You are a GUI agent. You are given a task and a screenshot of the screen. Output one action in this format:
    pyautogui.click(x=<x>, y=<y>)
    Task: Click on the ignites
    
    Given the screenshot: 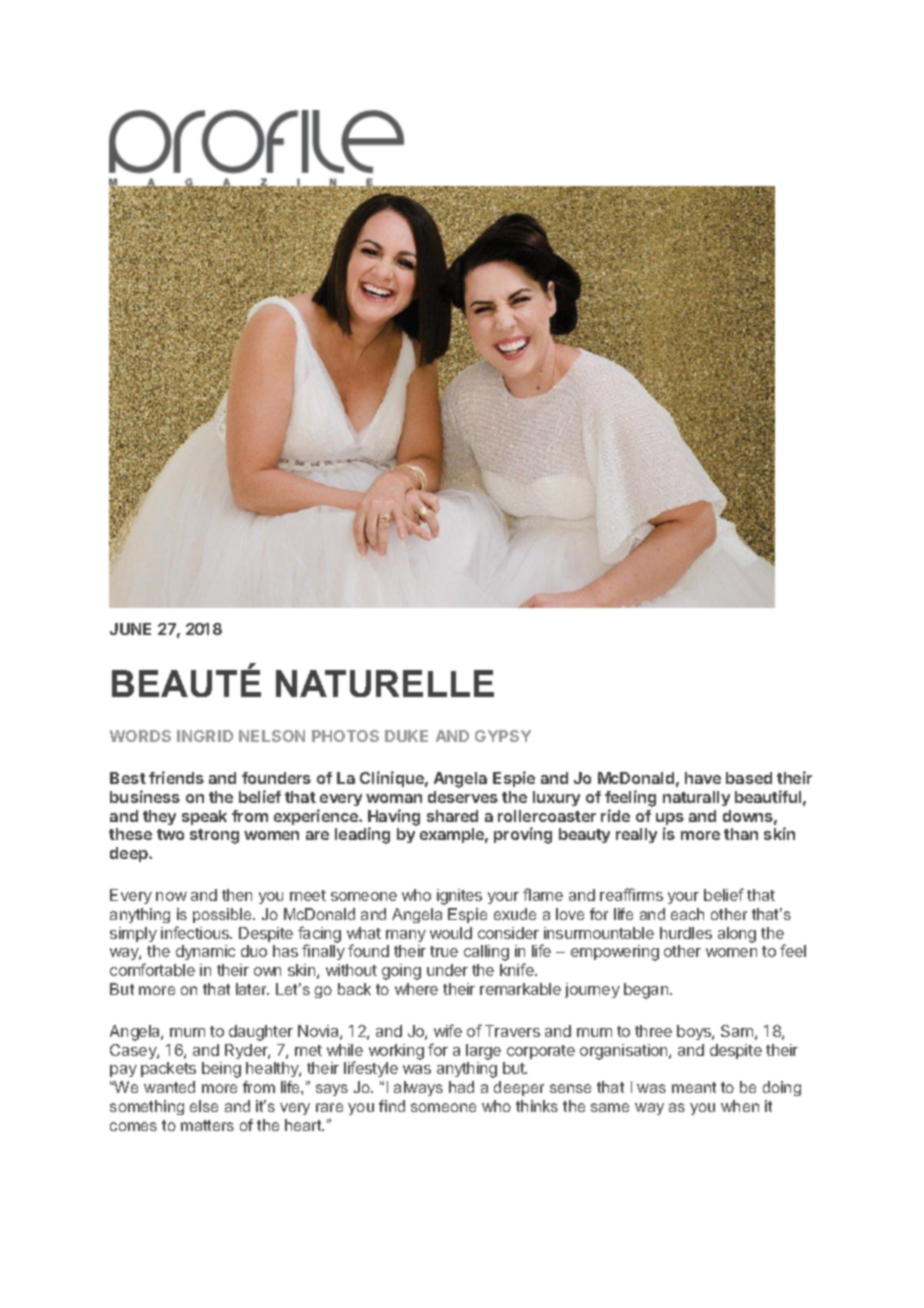 What is the action you would take?
    pyautogui.click(x=459, y=897)
